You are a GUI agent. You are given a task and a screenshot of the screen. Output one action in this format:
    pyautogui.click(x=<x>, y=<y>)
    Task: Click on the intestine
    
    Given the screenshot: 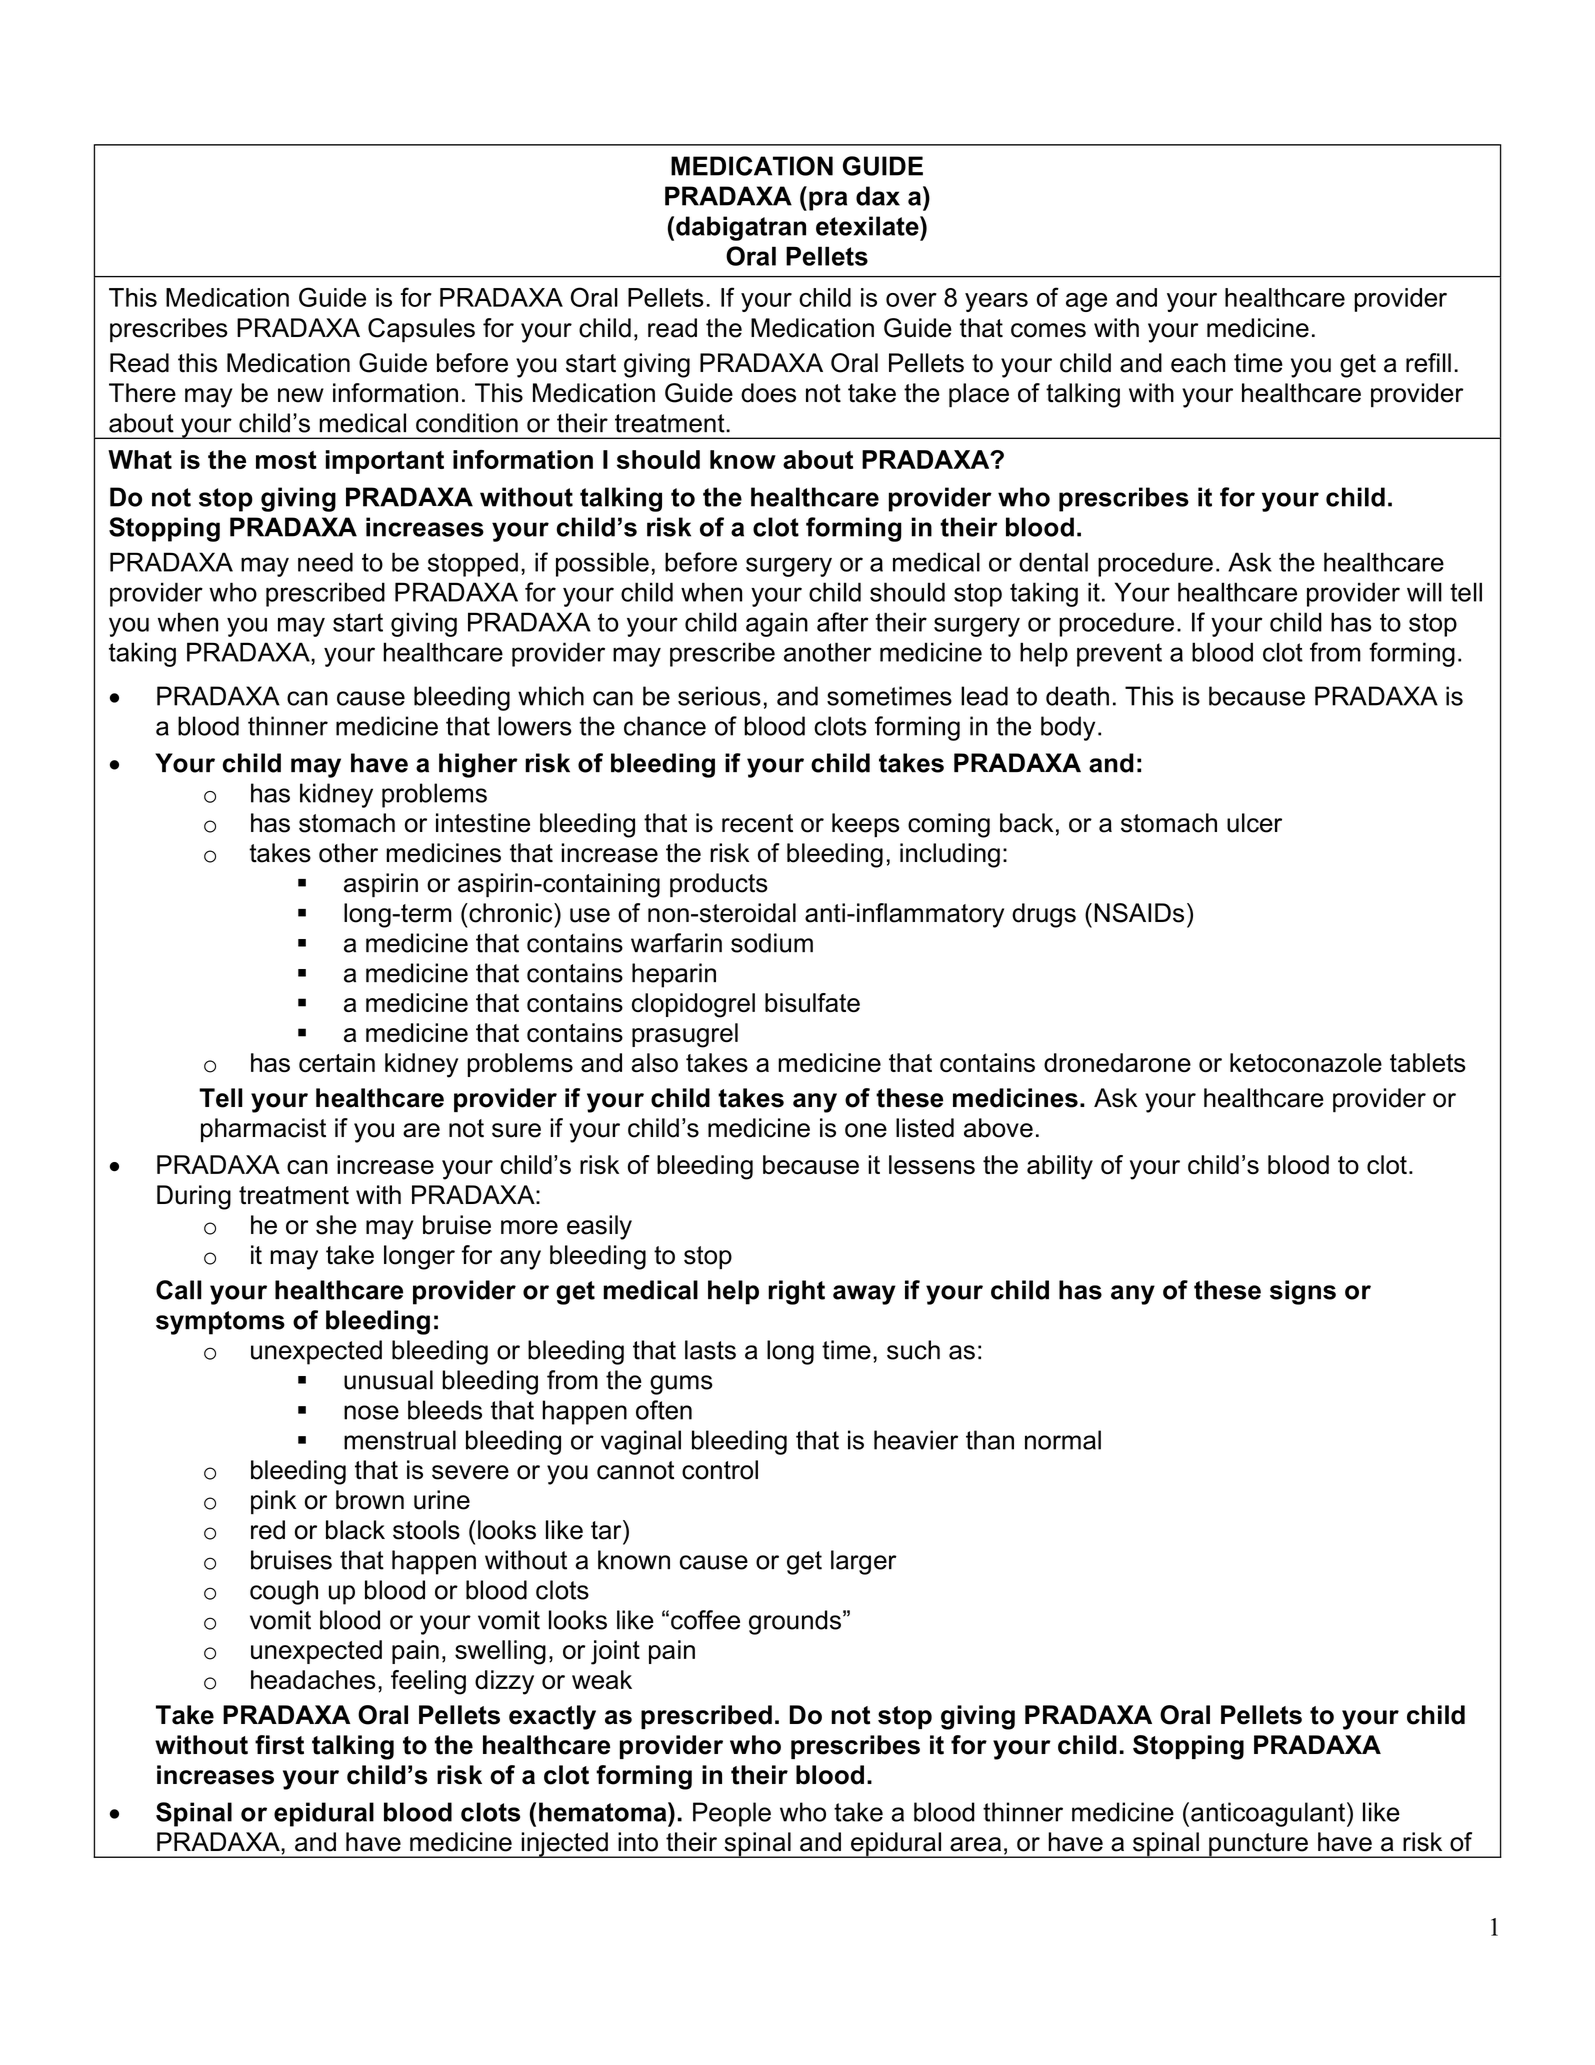 What is the action you would take?
    pyautogui.click(x=483, y=823)
